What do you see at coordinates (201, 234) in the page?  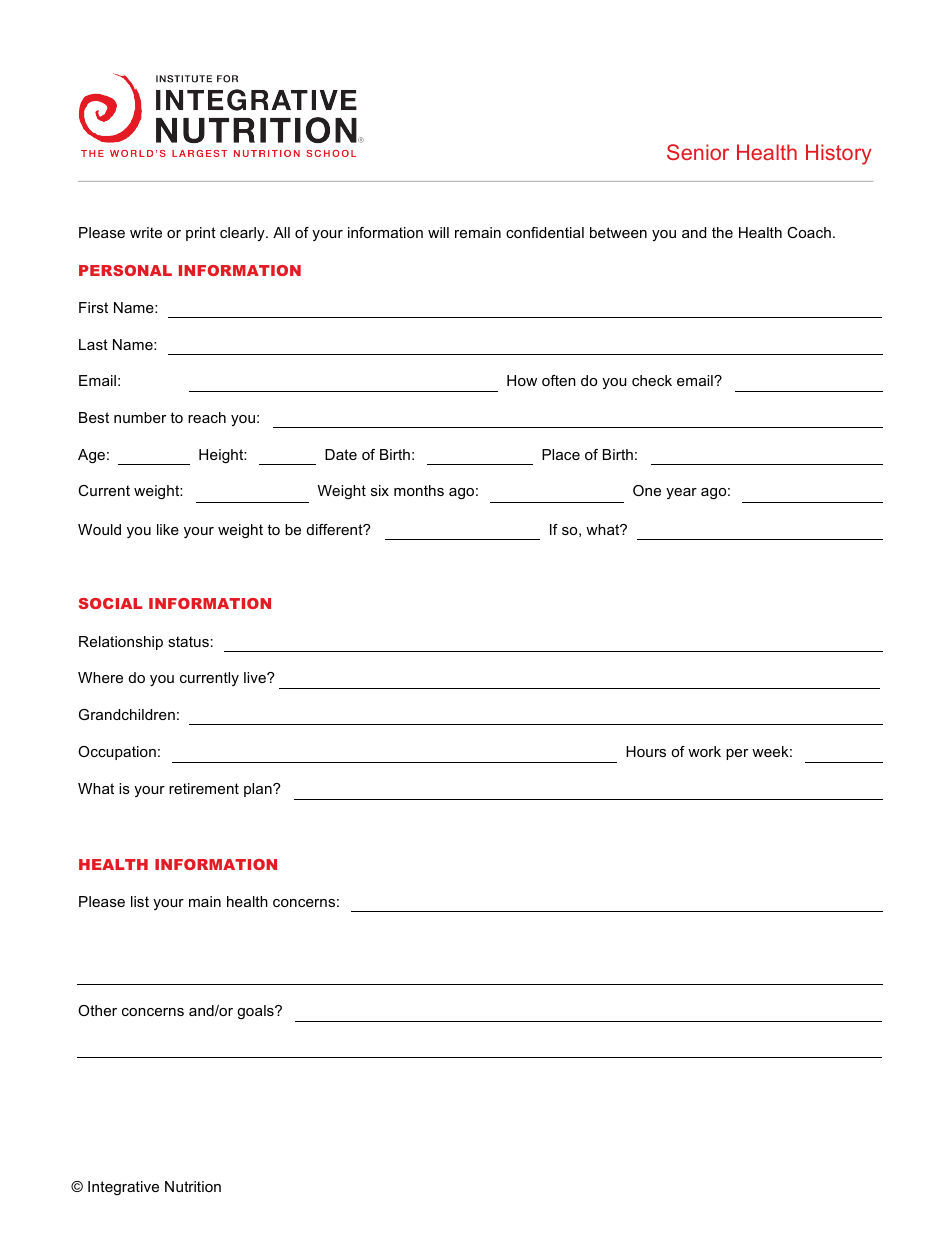 I see `print` at bounding box center [201, 234].
